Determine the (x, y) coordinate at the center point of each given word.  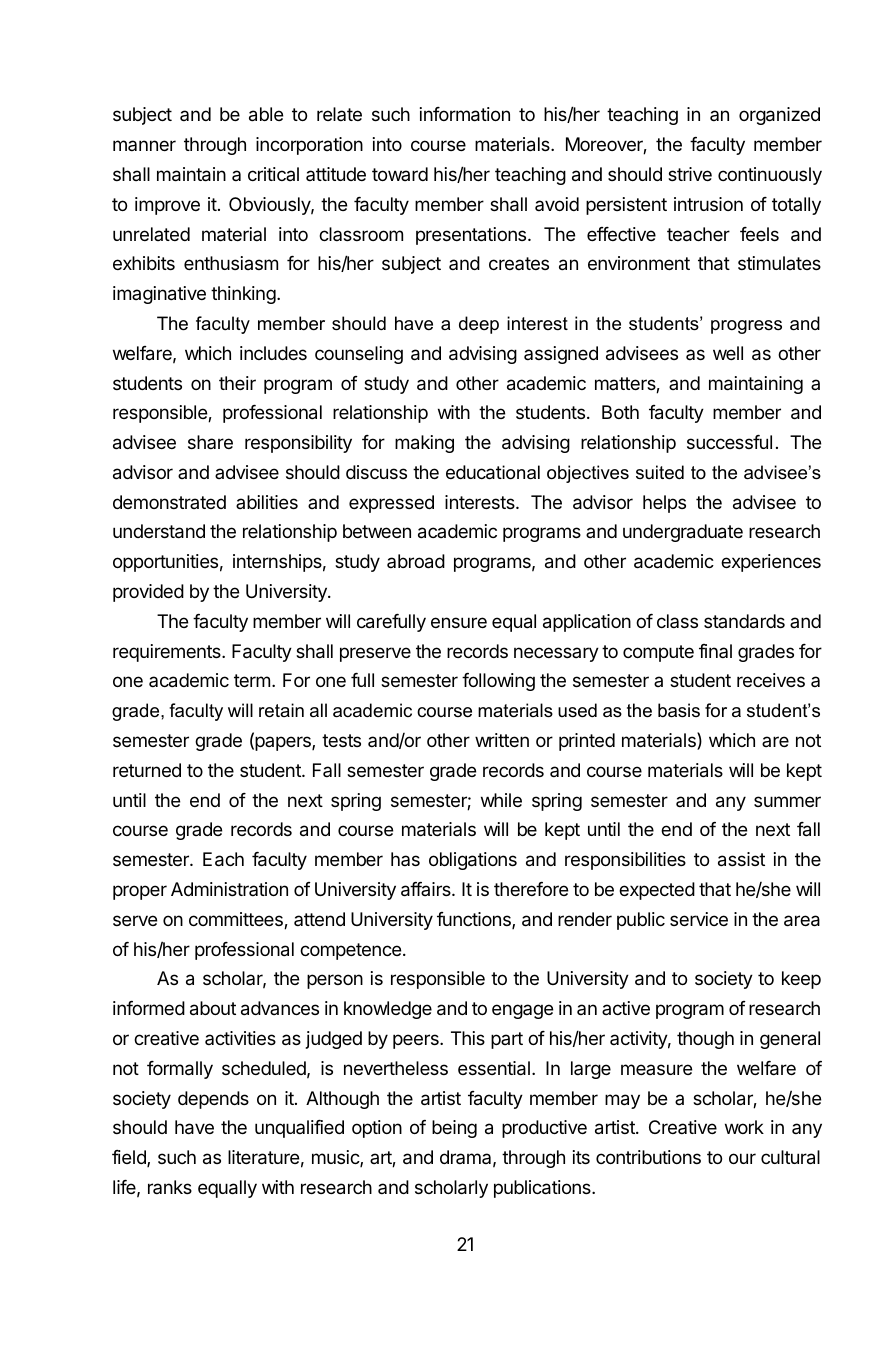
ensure (459, 622)
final (715, 651)
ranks (170, 1187)
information (465, 114)
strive (690, 174)
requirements (168, 653)
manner (144, 145)
